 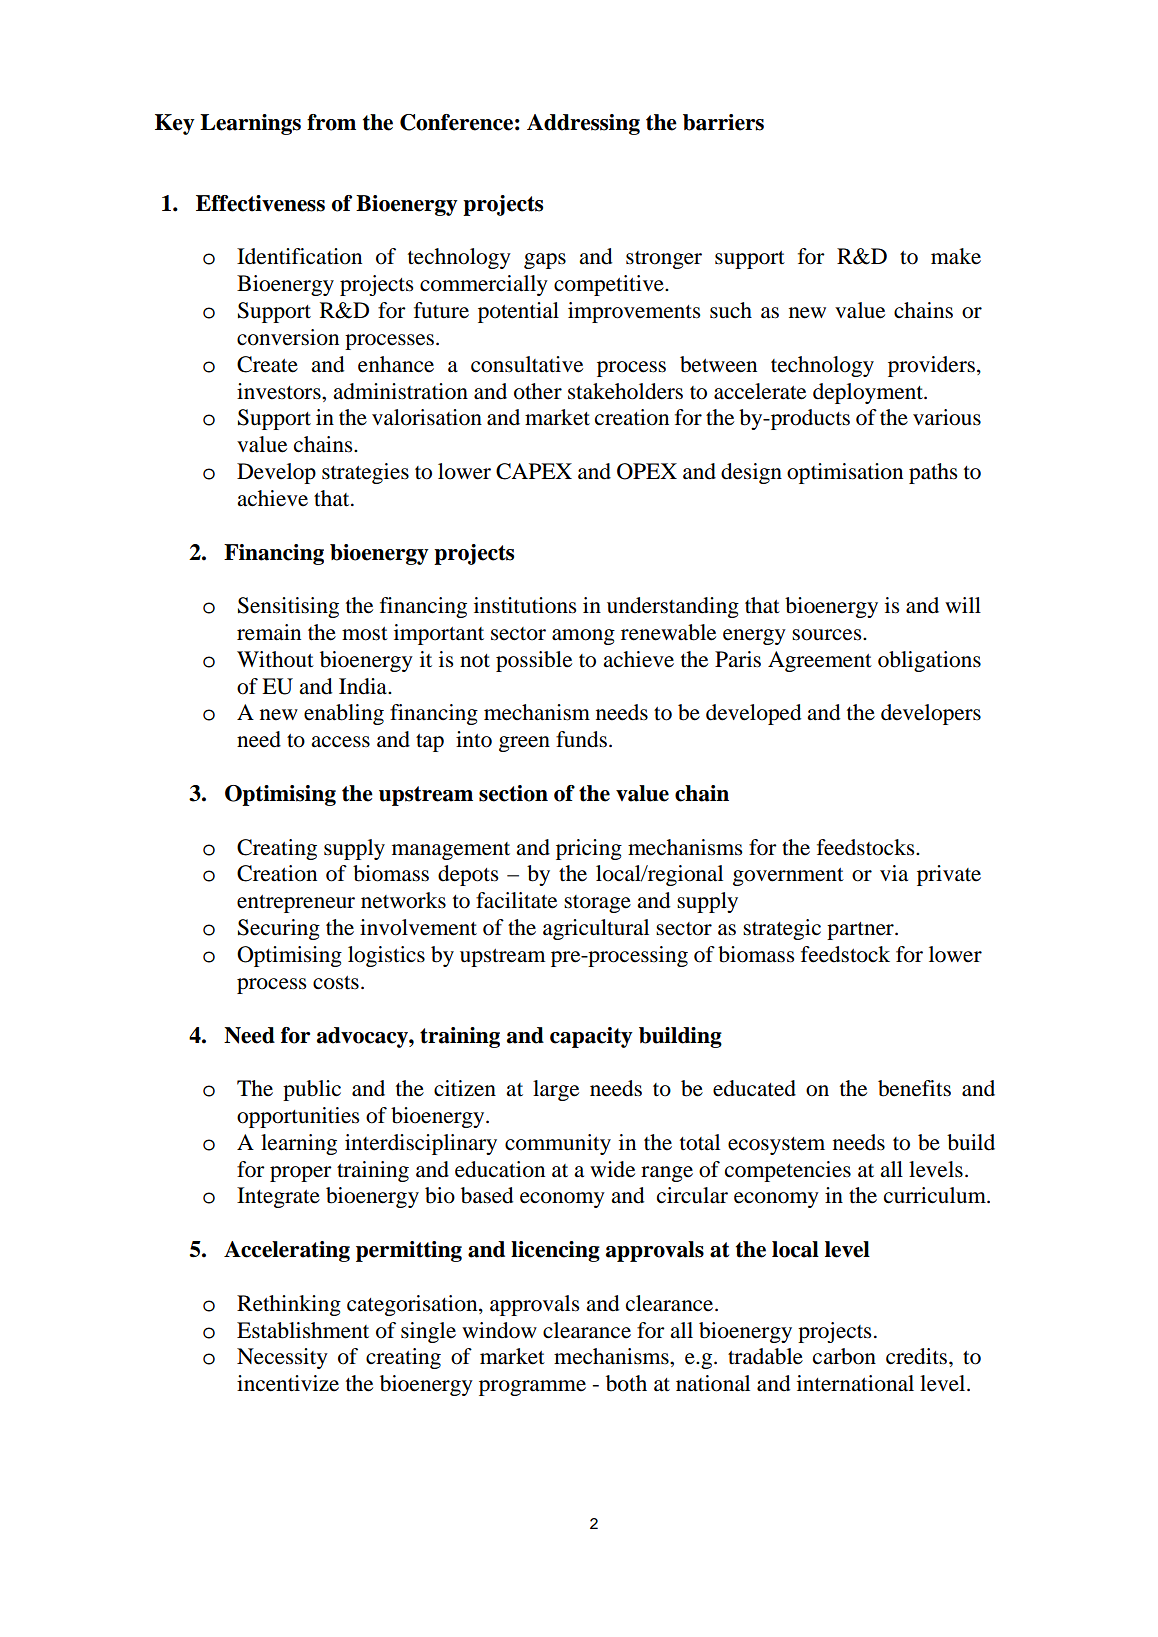 I want to click on Effectiveness, so click(x=260, y=203).
